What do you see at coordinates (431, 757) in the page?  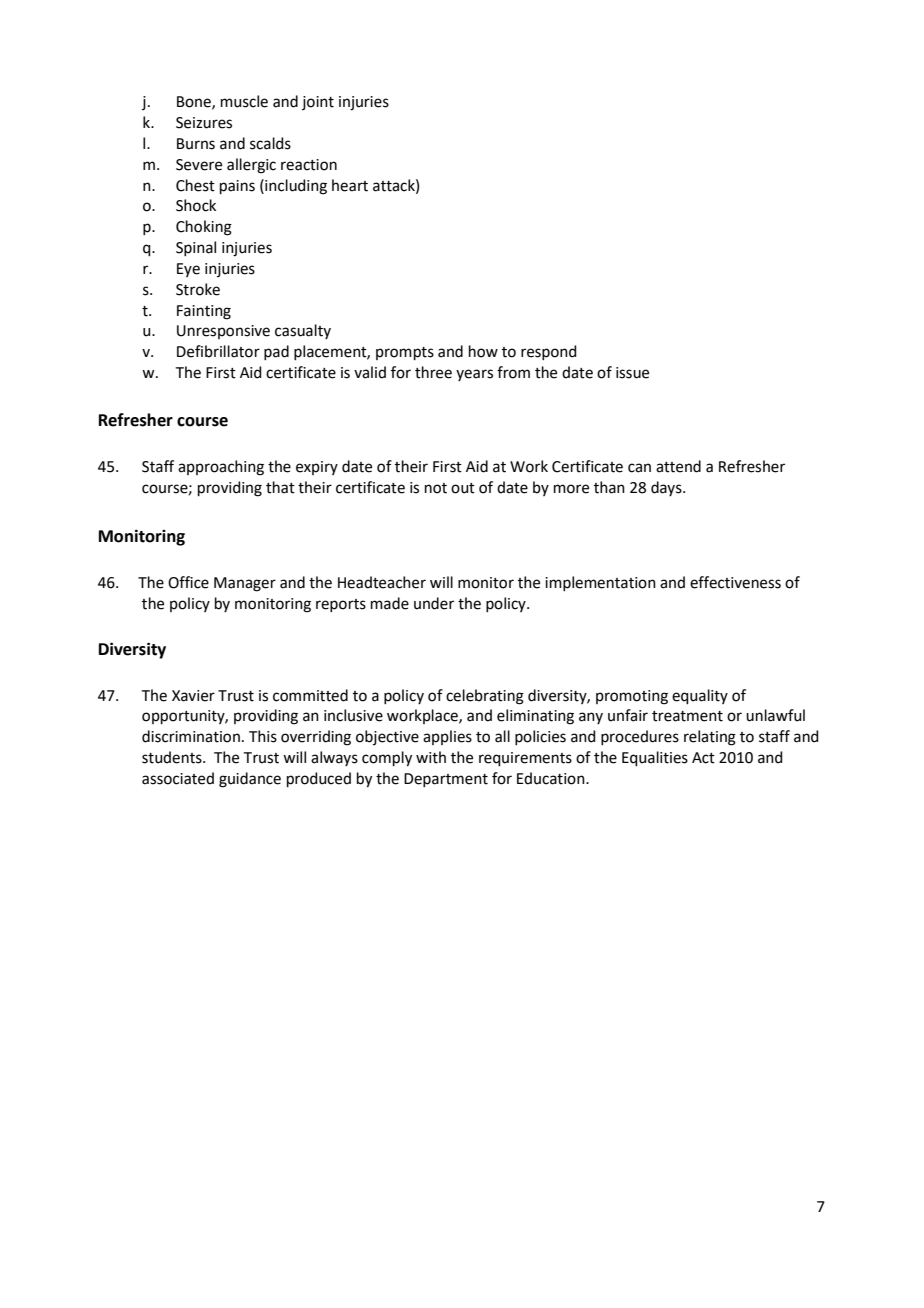 I see `with` at bounding box center [431, 757].
